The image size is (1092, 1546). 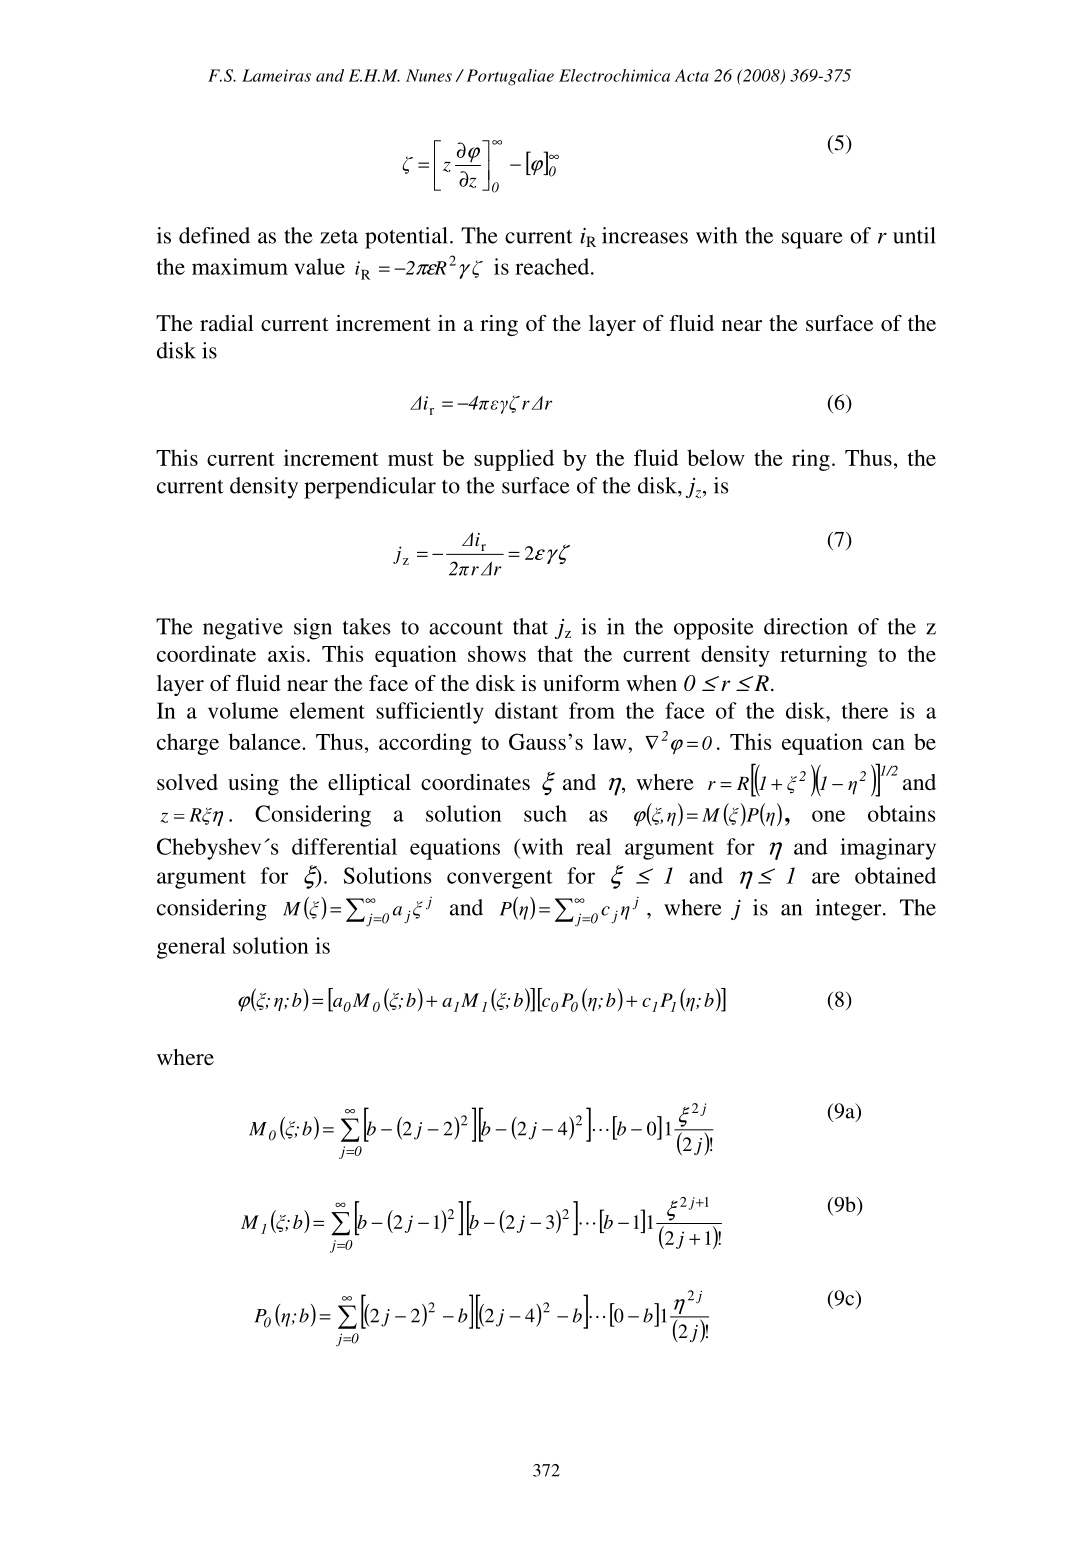 What do you see at coordinates (812, 240) in the screenshot?
I see `square` at bounding box center [812, 240].
